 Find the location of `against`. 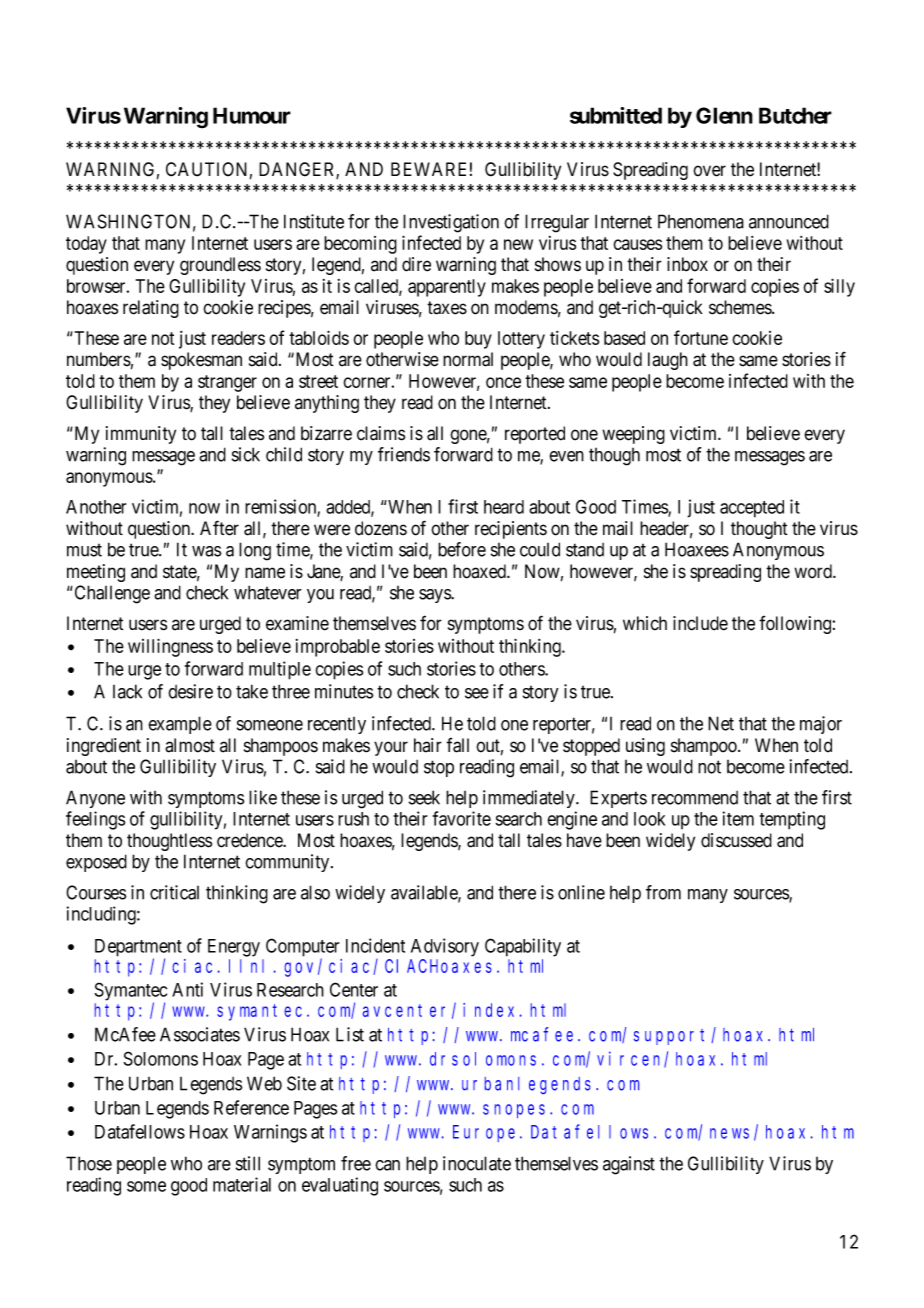

against is located at coordinates (629, 1165).
